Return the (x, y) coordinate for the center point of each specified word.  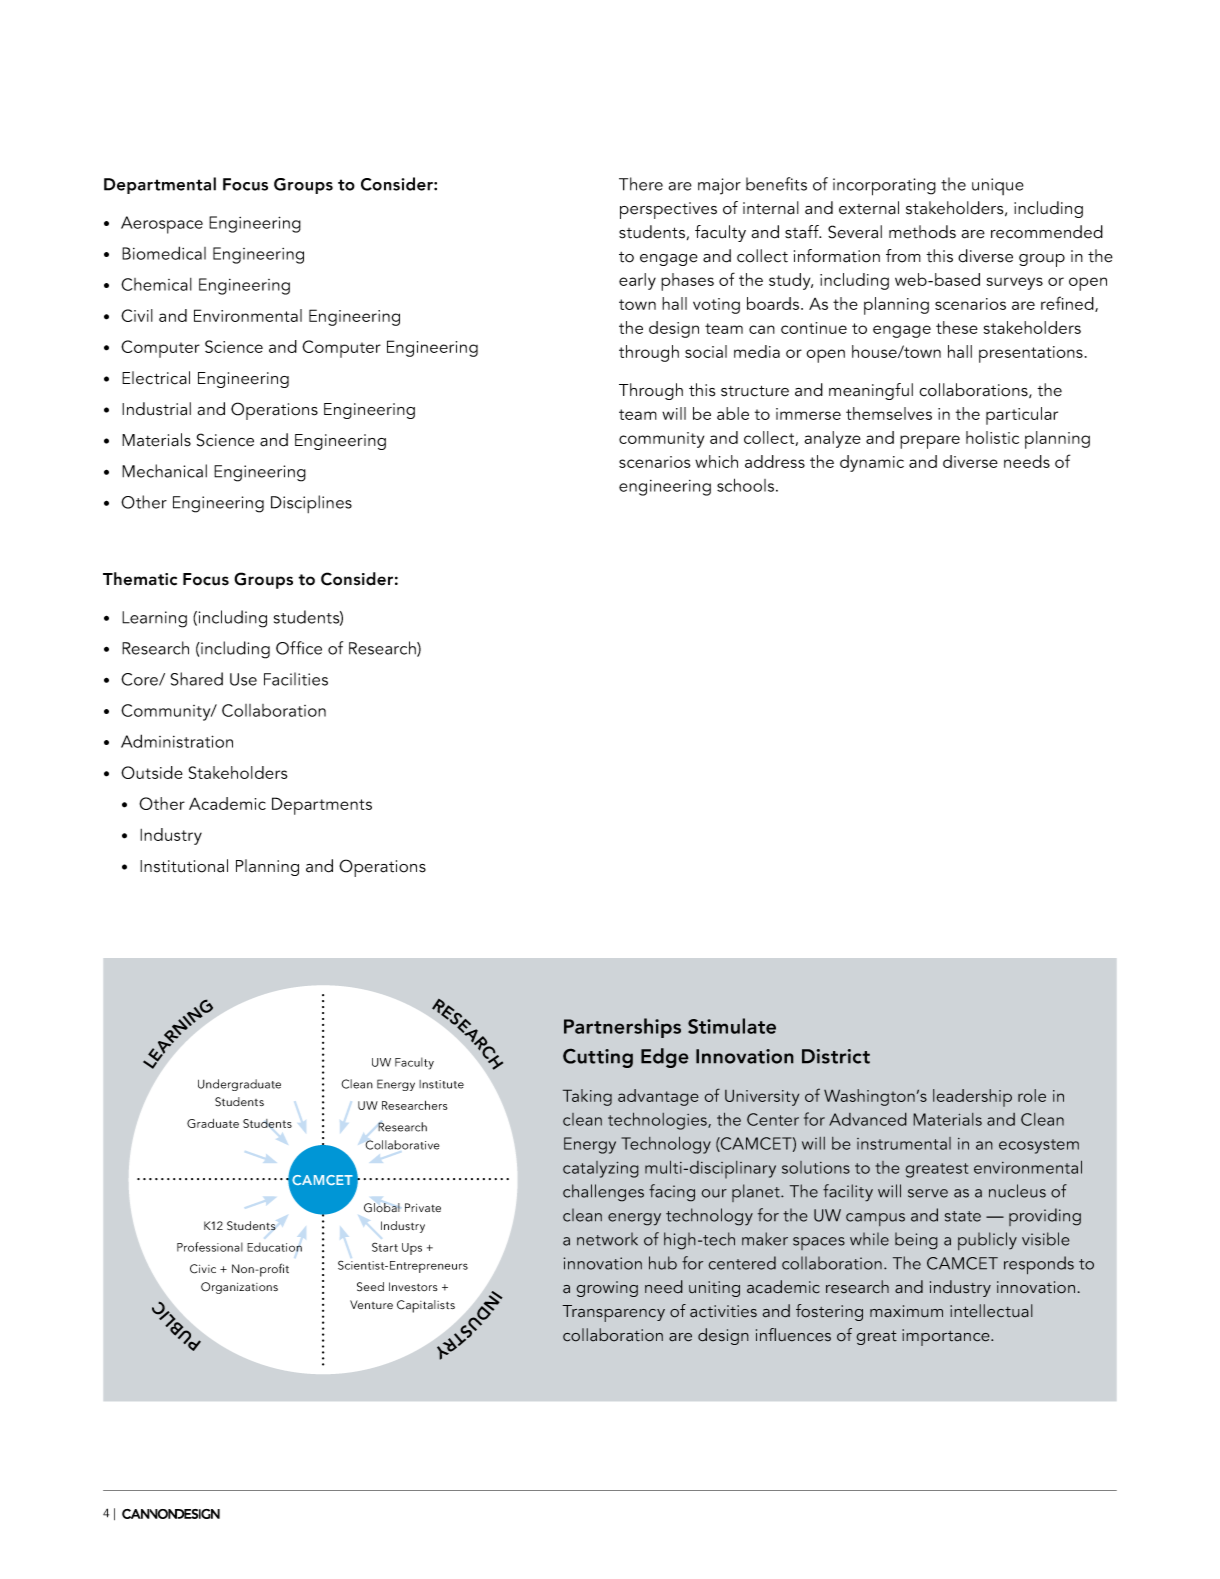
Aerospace (162, 225)
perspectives (668, 210)
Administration (177, 741)
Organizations (239, 1288)
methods (922, 232)
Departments (322, 806)
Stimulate (732, 1026)
